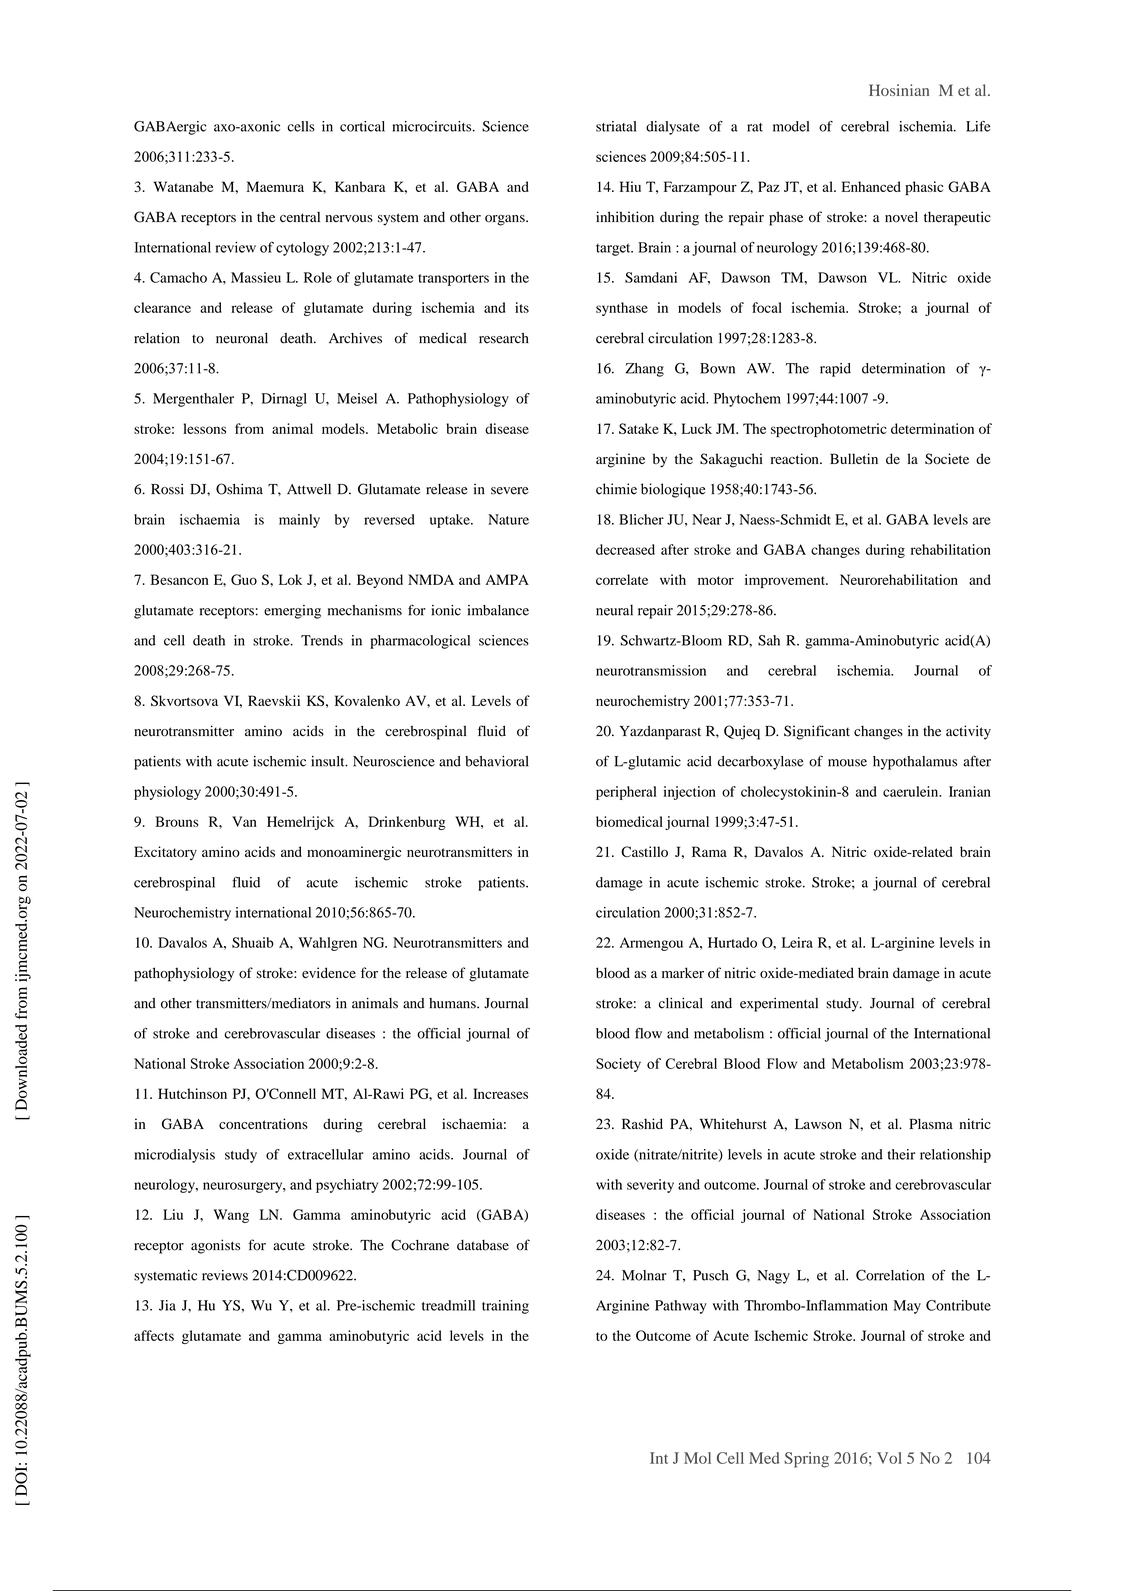 The image size is (1124, 1591). I want to click on peripheral, so click(626, 793).
